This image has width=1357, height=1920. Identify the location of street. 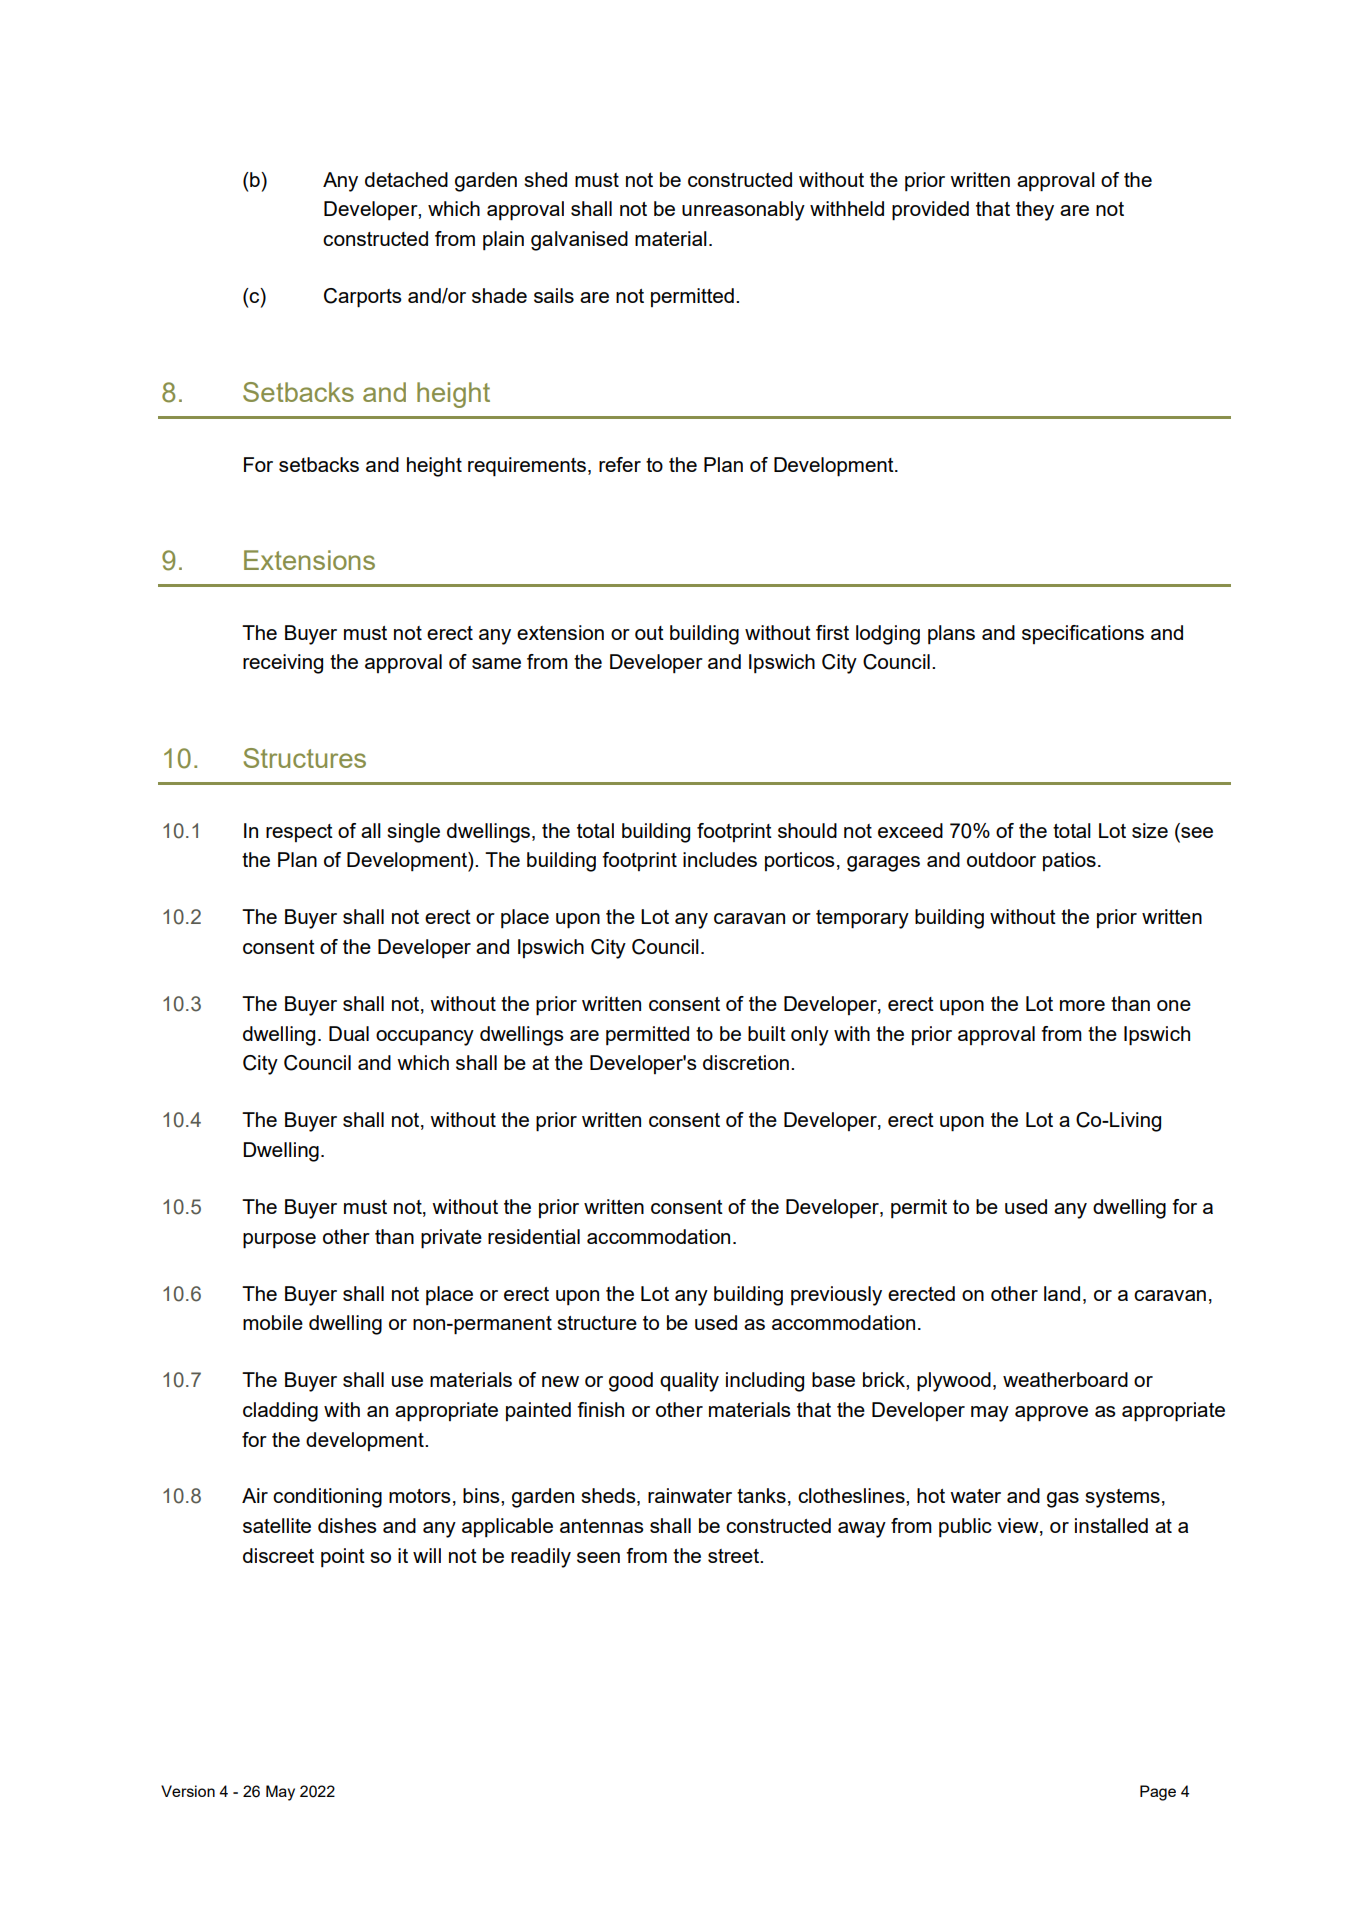
(735, 1556).
